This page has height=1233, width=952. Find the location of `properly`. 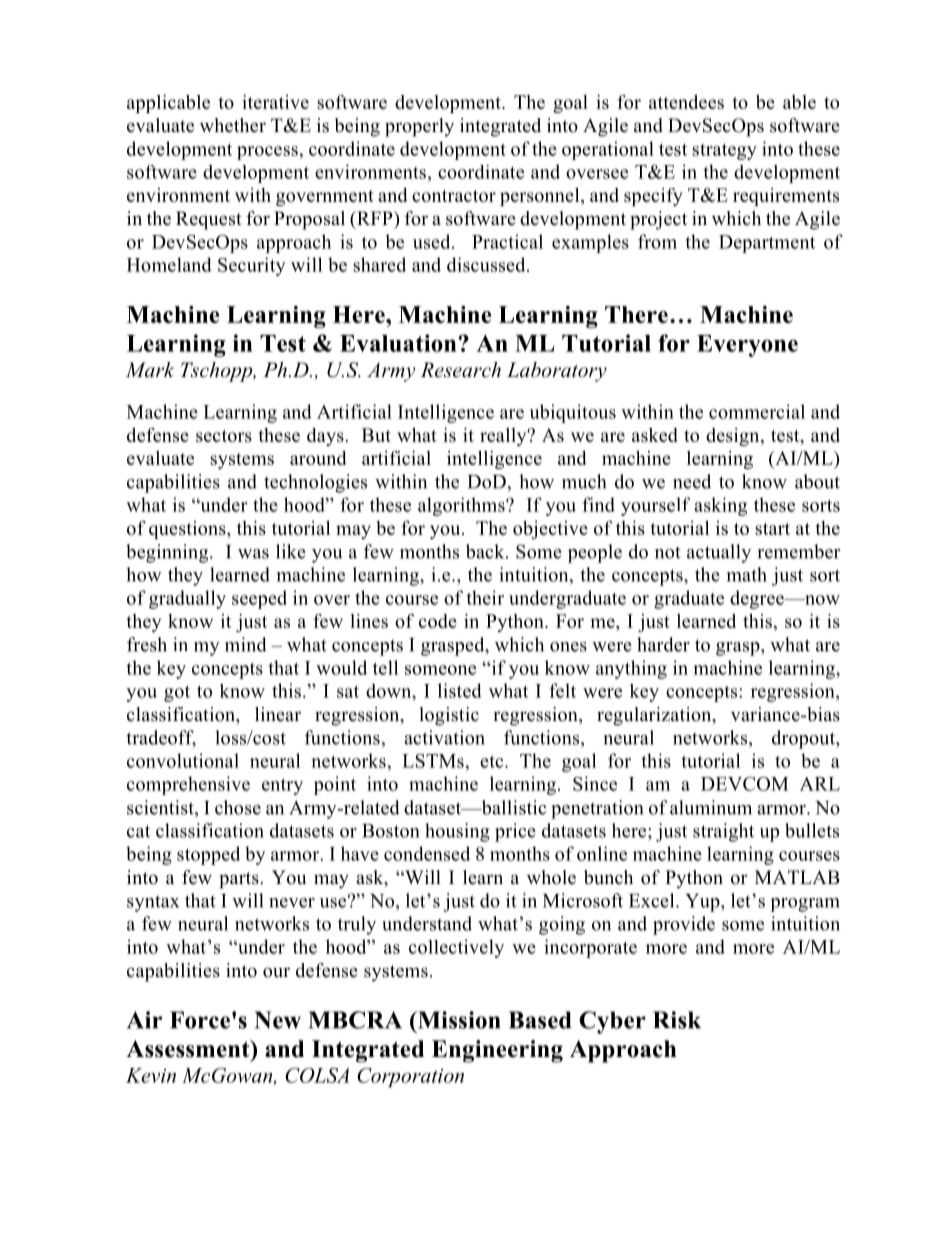

properly is located at coordinates (419, 127).
